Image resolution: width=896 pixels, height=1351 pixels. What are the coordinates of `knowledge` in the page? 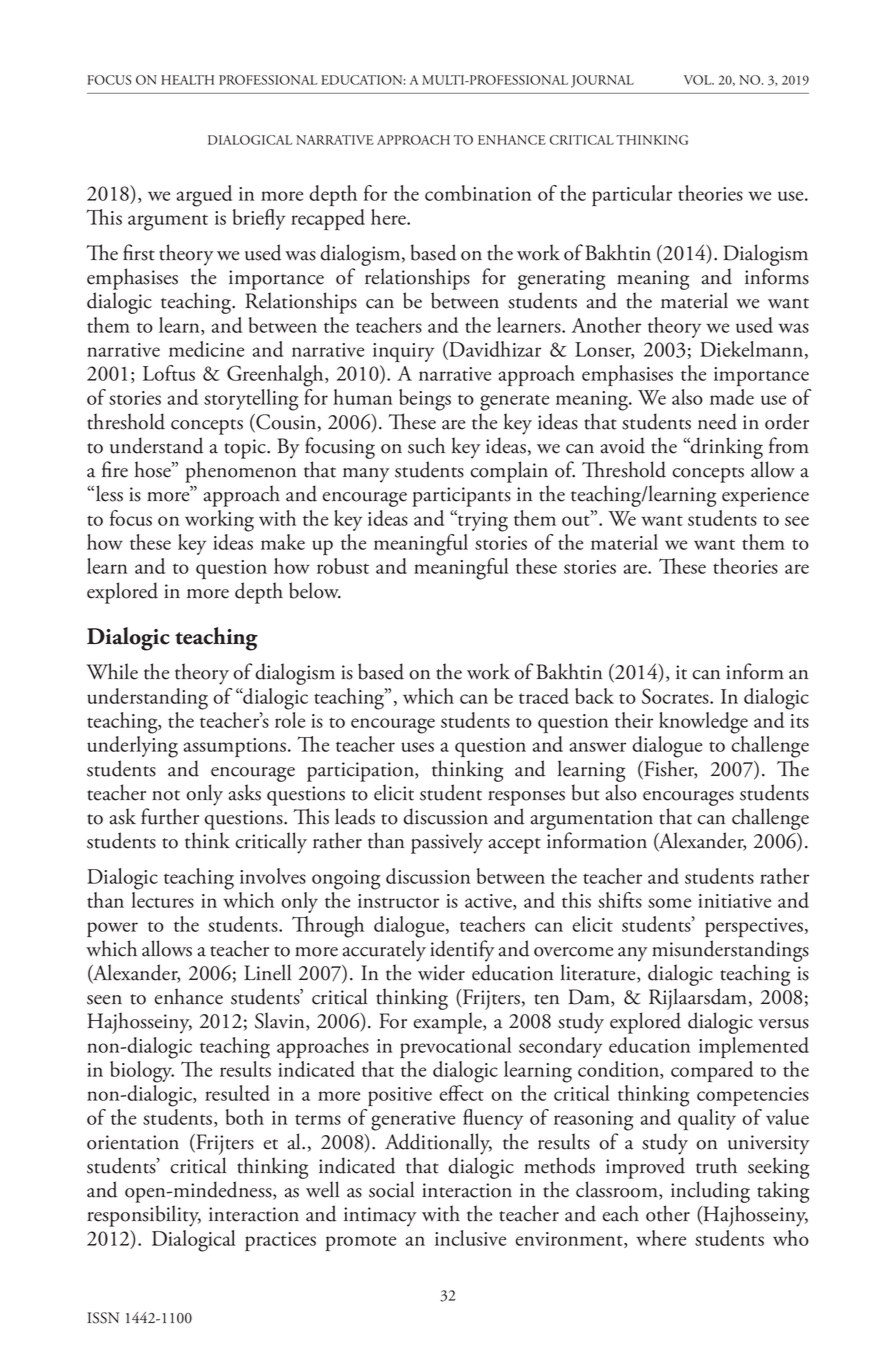 It's located at (703, 723).
